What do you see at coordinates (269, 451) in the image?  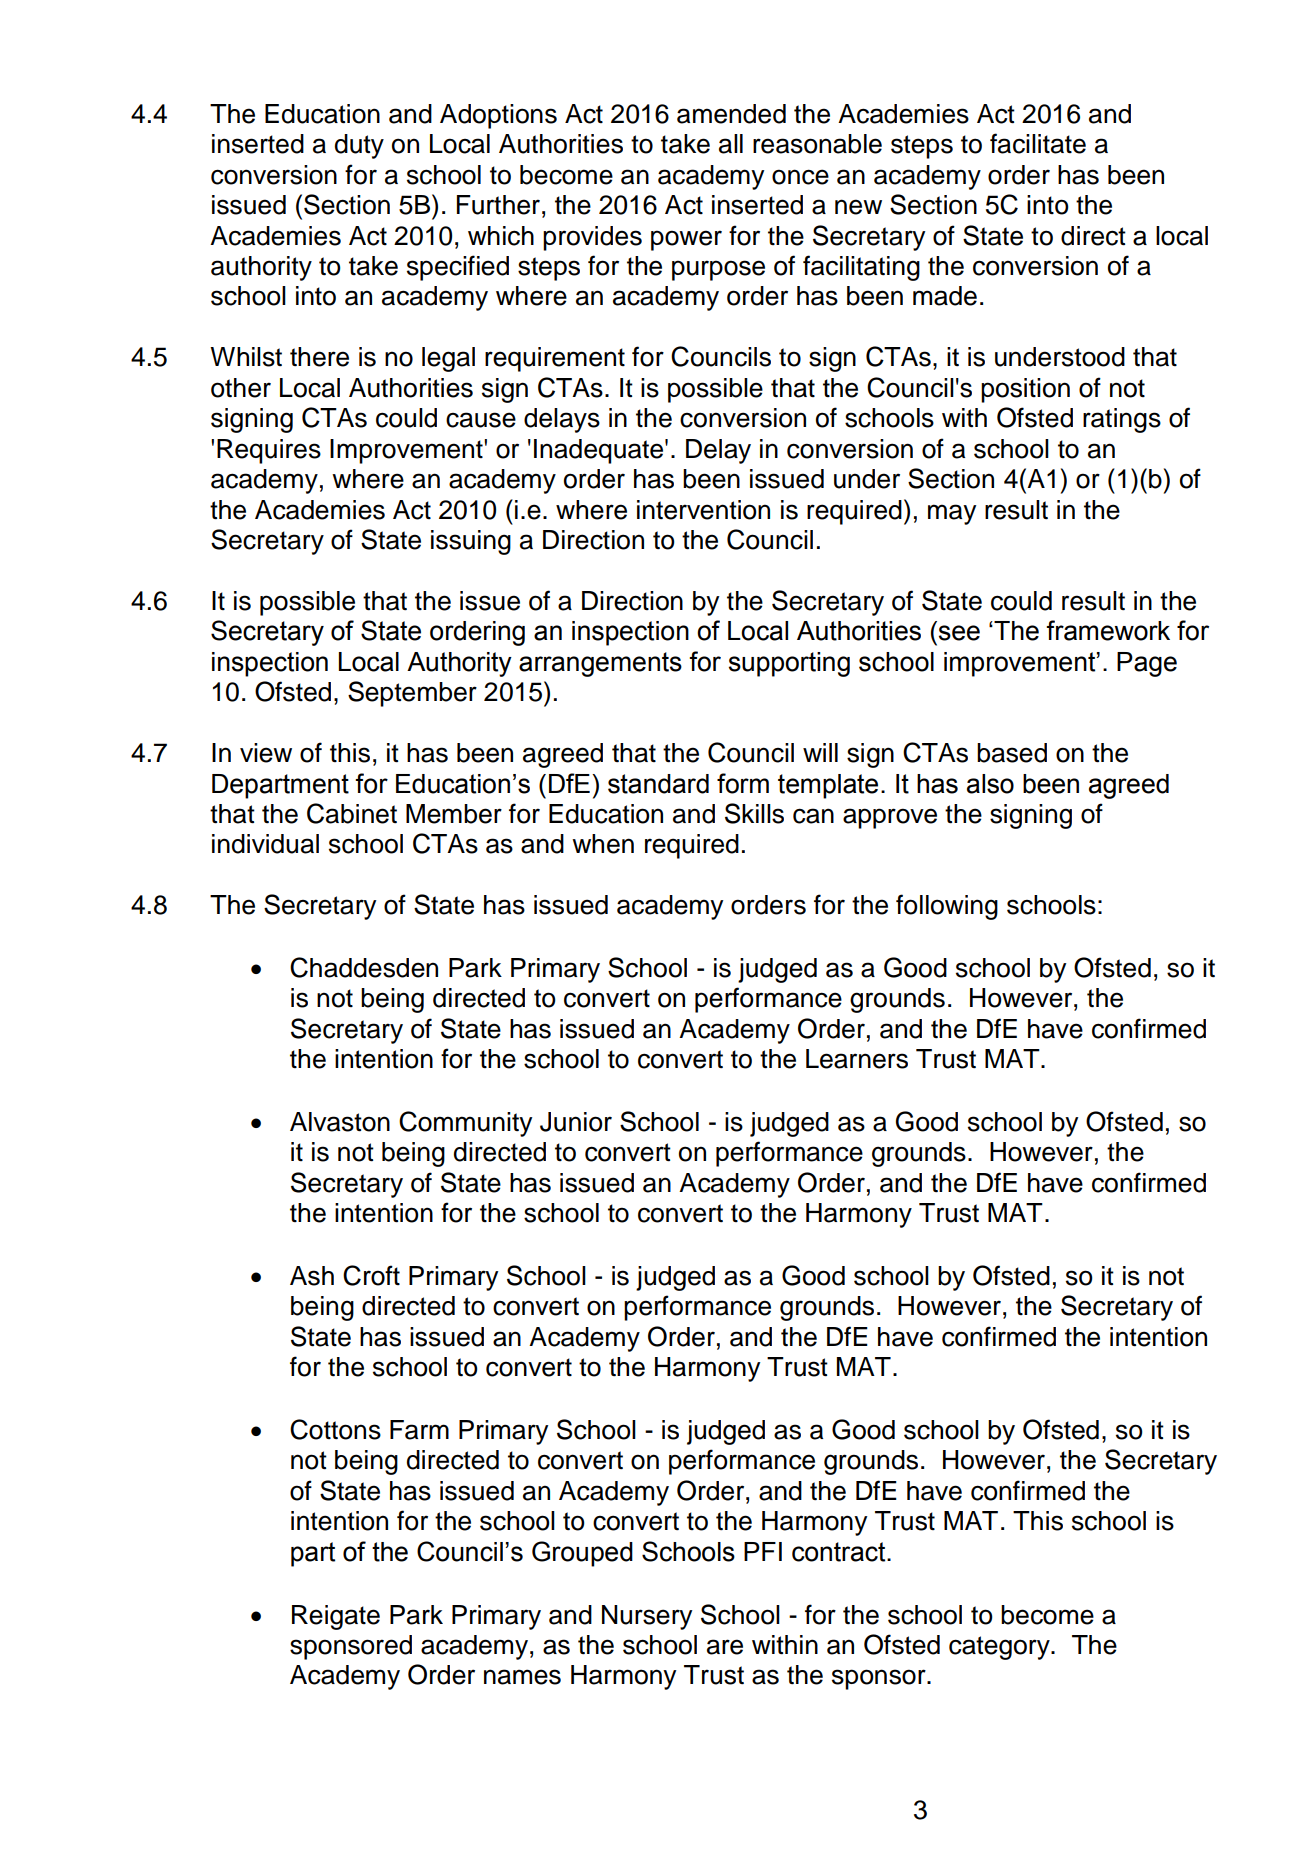 I see `Requires` at bounding box center [269, 451].
